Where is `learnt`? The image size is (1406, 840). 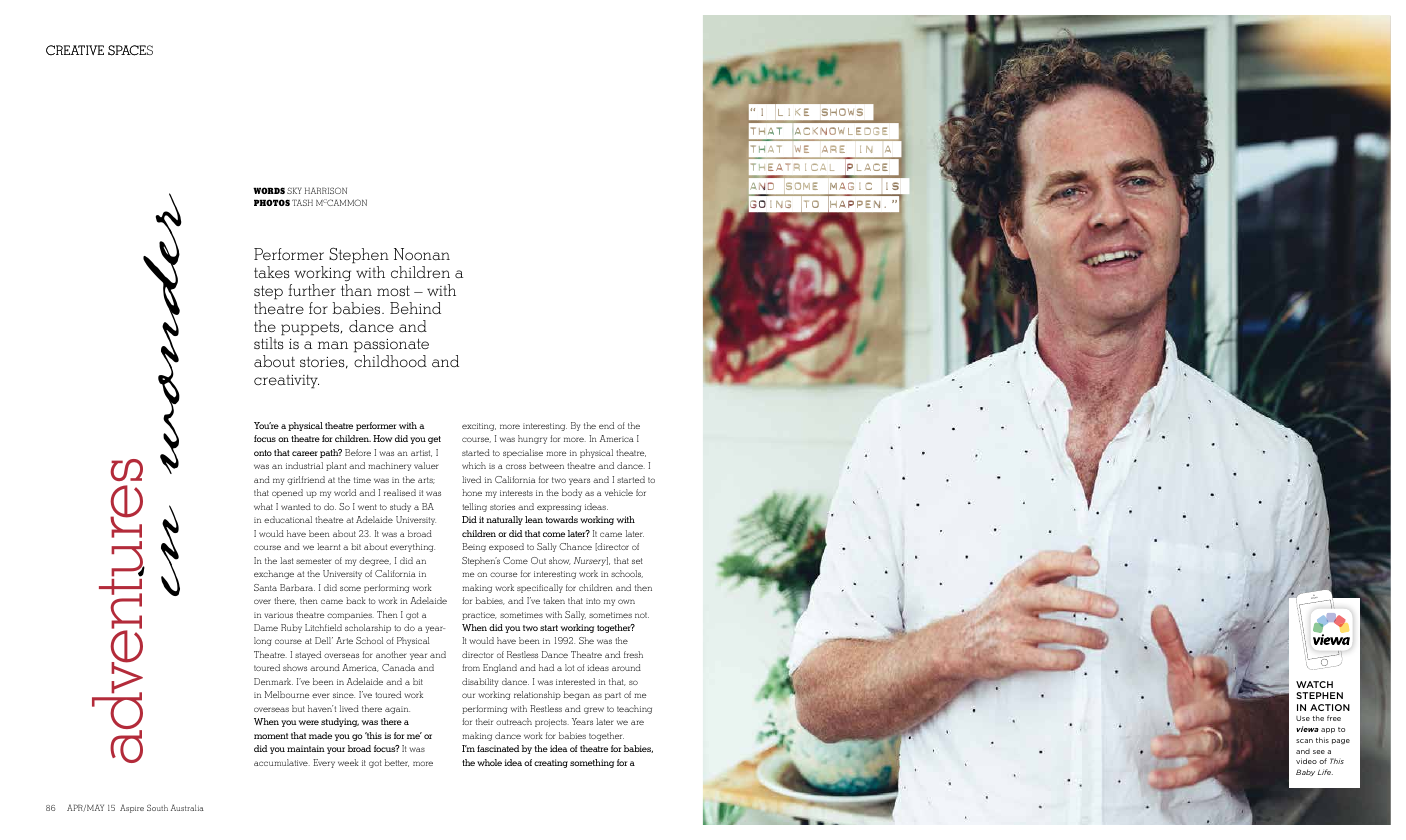
learnt is located at coordinates (329, 546).
